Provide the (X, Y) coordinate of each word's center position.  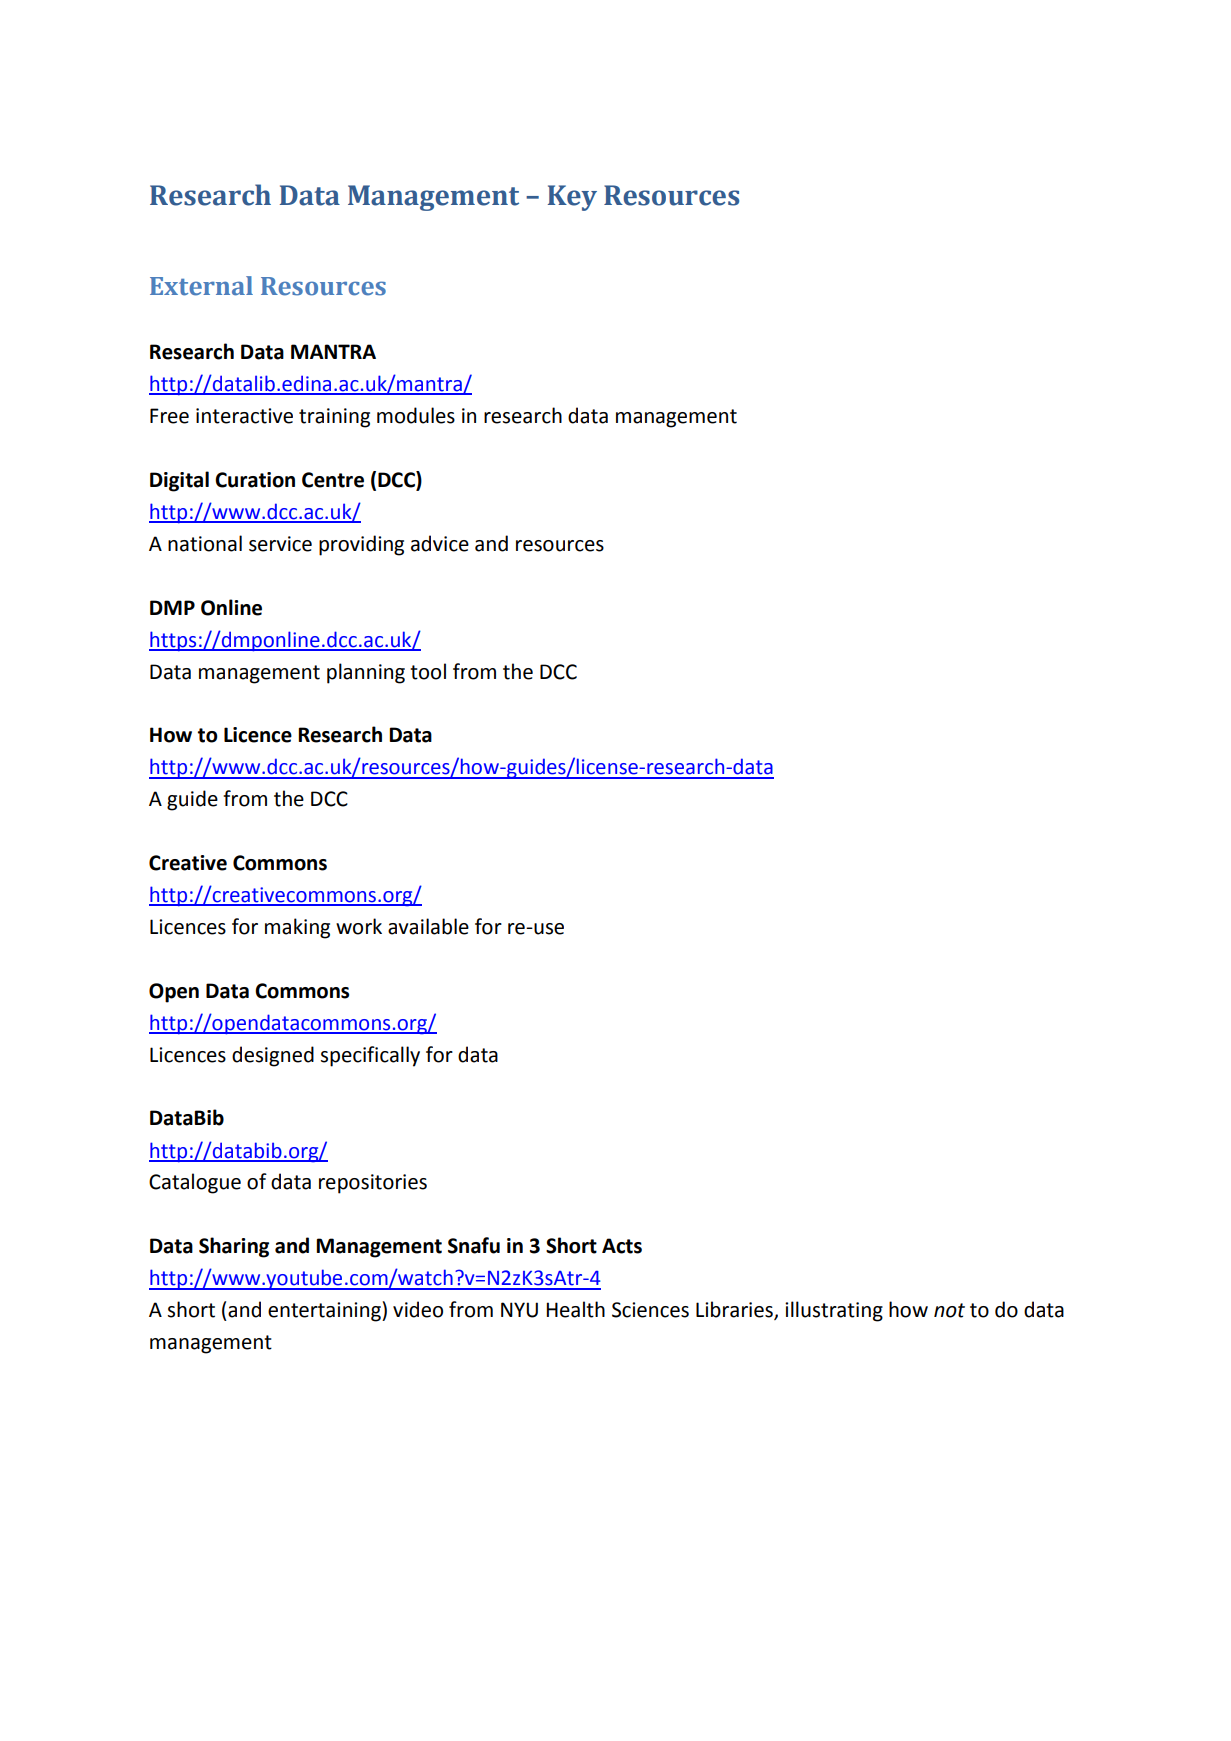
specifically (370, 1056)
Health (575, 1309)
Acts (622, 1246)
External (201, 286)
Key (572, 198)
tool (428, 671)
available (428, 926)
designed (273, 1056)
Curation (255, 480)
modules (416, 415)
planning (366, 673)
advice (440, 543)
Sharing (234, 1247)
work (359, 926)
